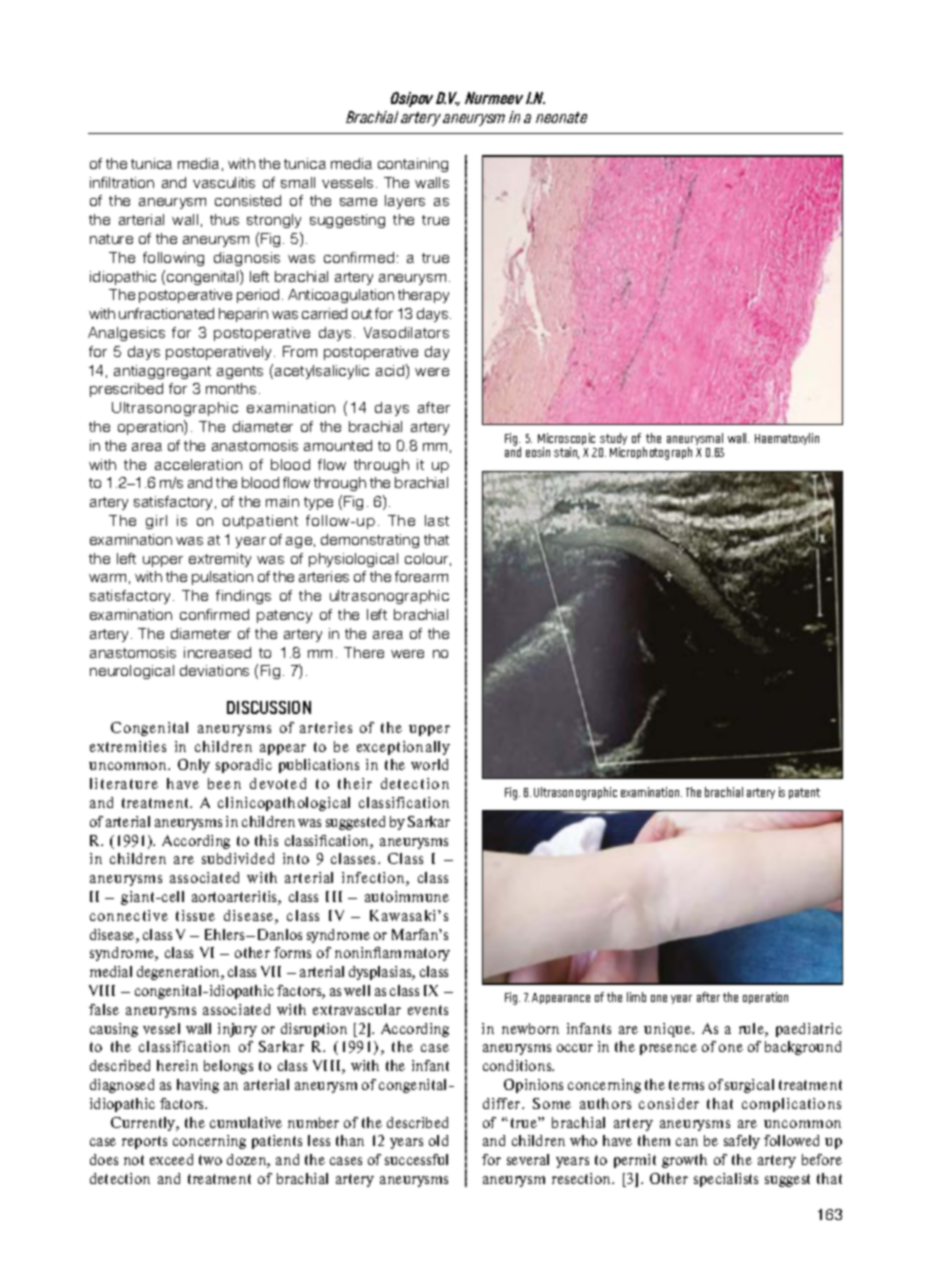  Describe the element at coordinates (752, 1030) in the image. I see `rule` at that location.
